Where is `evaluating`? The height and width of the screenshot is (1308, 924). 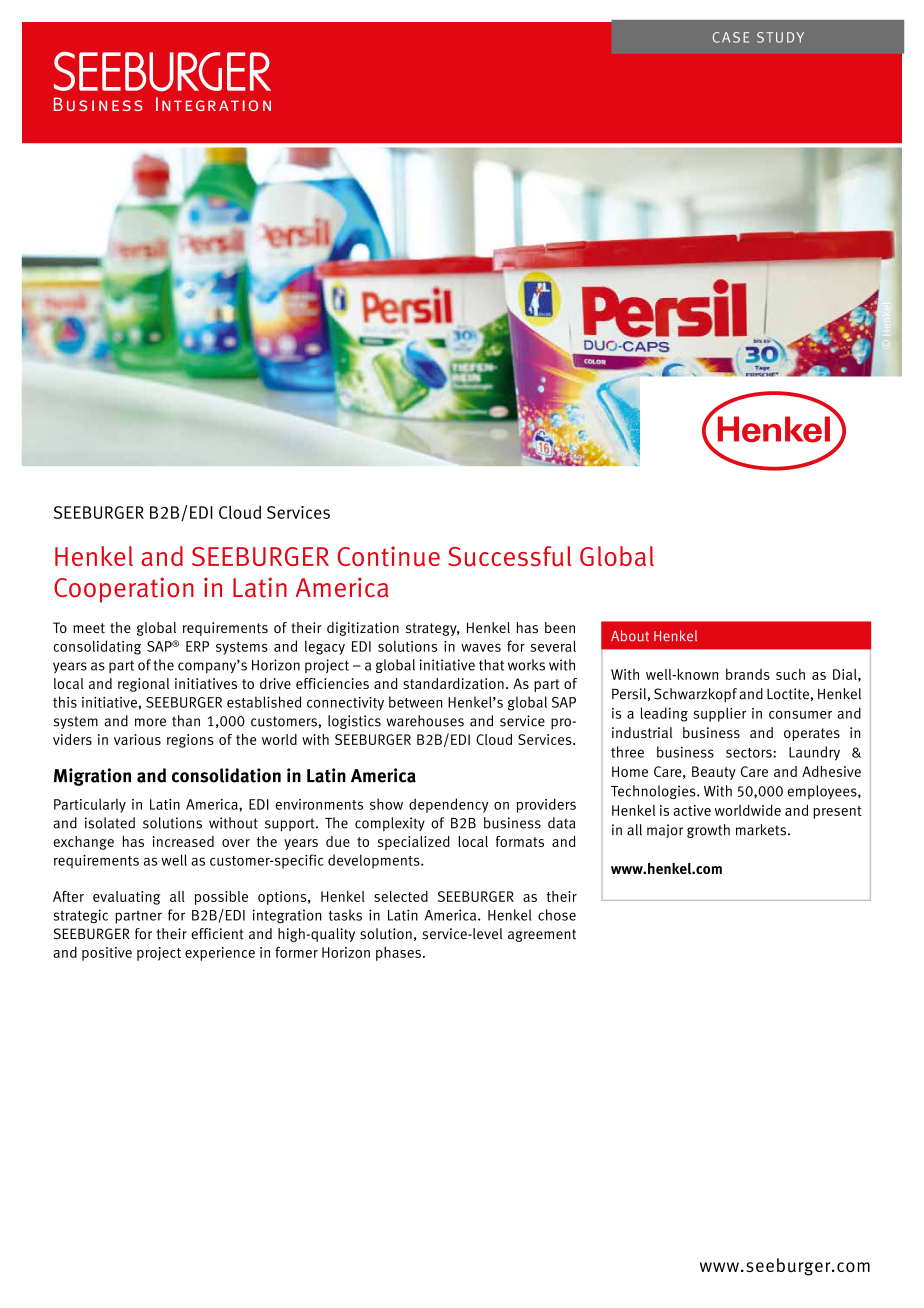 evaluating is located at coordinates (126, 898).
